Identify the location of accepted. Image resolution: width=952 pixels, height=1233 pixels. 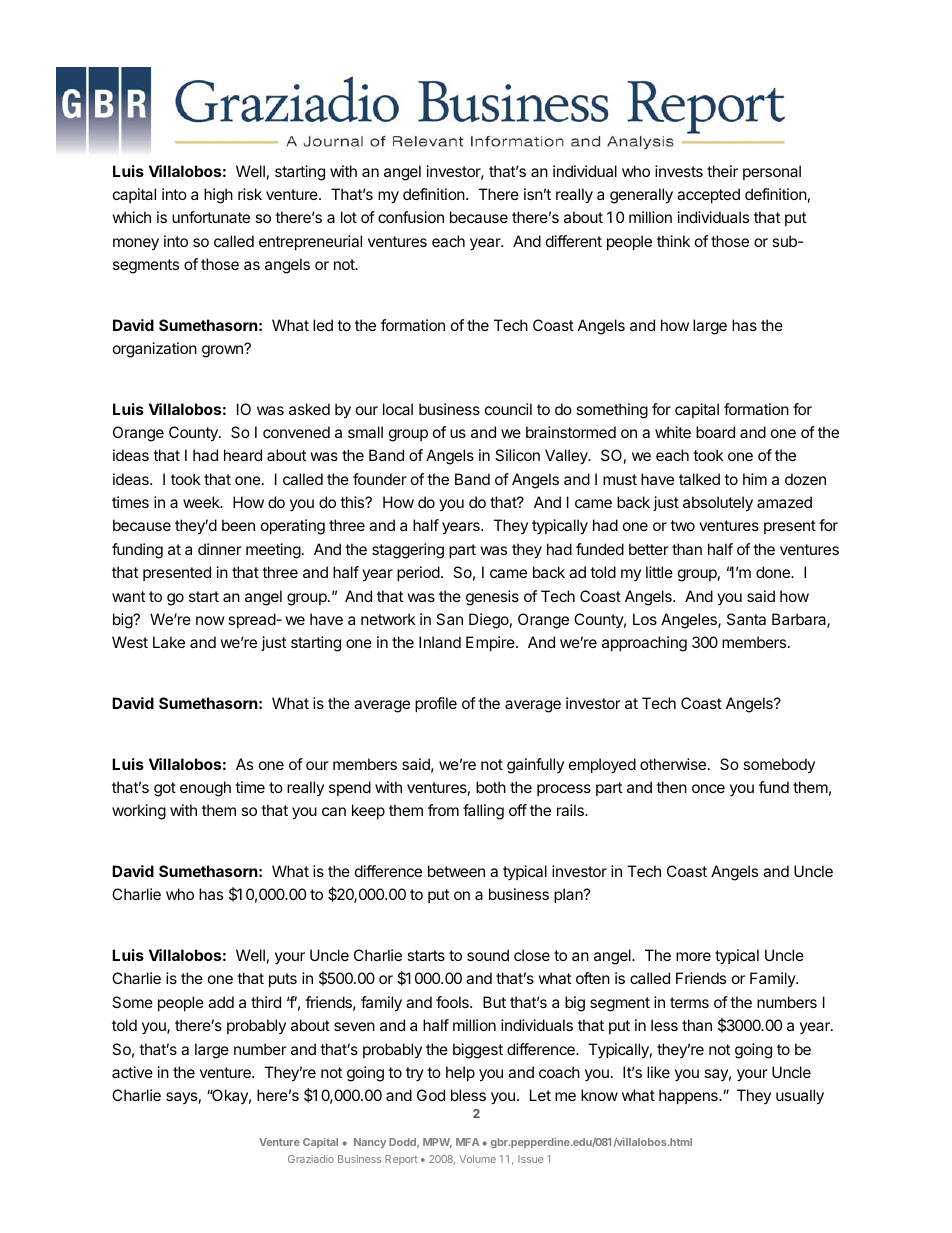
(708, 195).
